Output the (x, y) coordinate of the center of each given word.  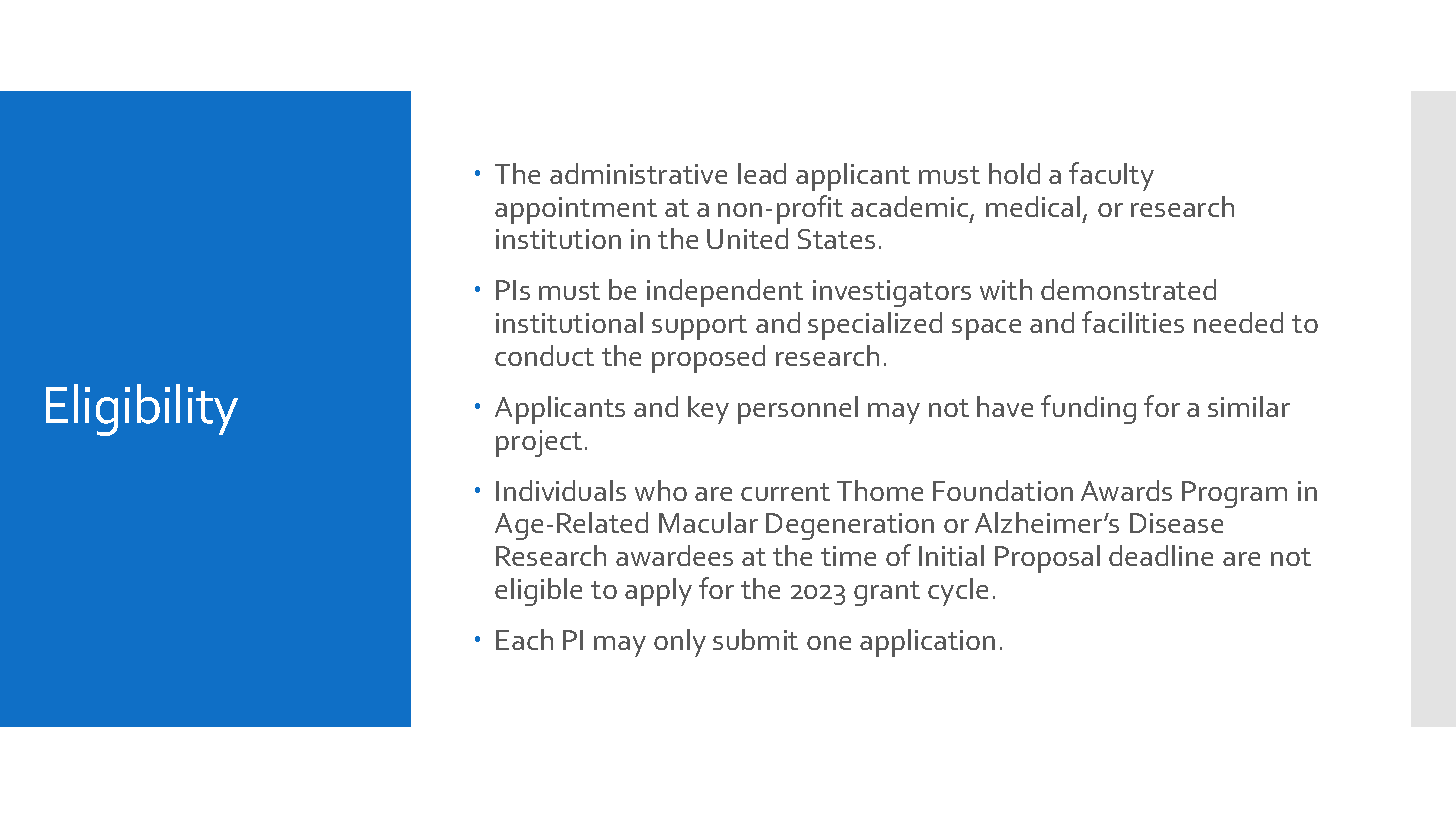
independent (725, 293)
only (680, 643)
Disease (1176, 523)
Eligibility (142, 410)
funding (1088, 409)
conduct (544, 355)
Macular (708, 522)
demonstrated (1128, 289)
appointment (576, 210)
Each (524, 639)
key (708, 410)
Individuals (561, 490)
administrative (638, 173)
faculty (1111, 176)
